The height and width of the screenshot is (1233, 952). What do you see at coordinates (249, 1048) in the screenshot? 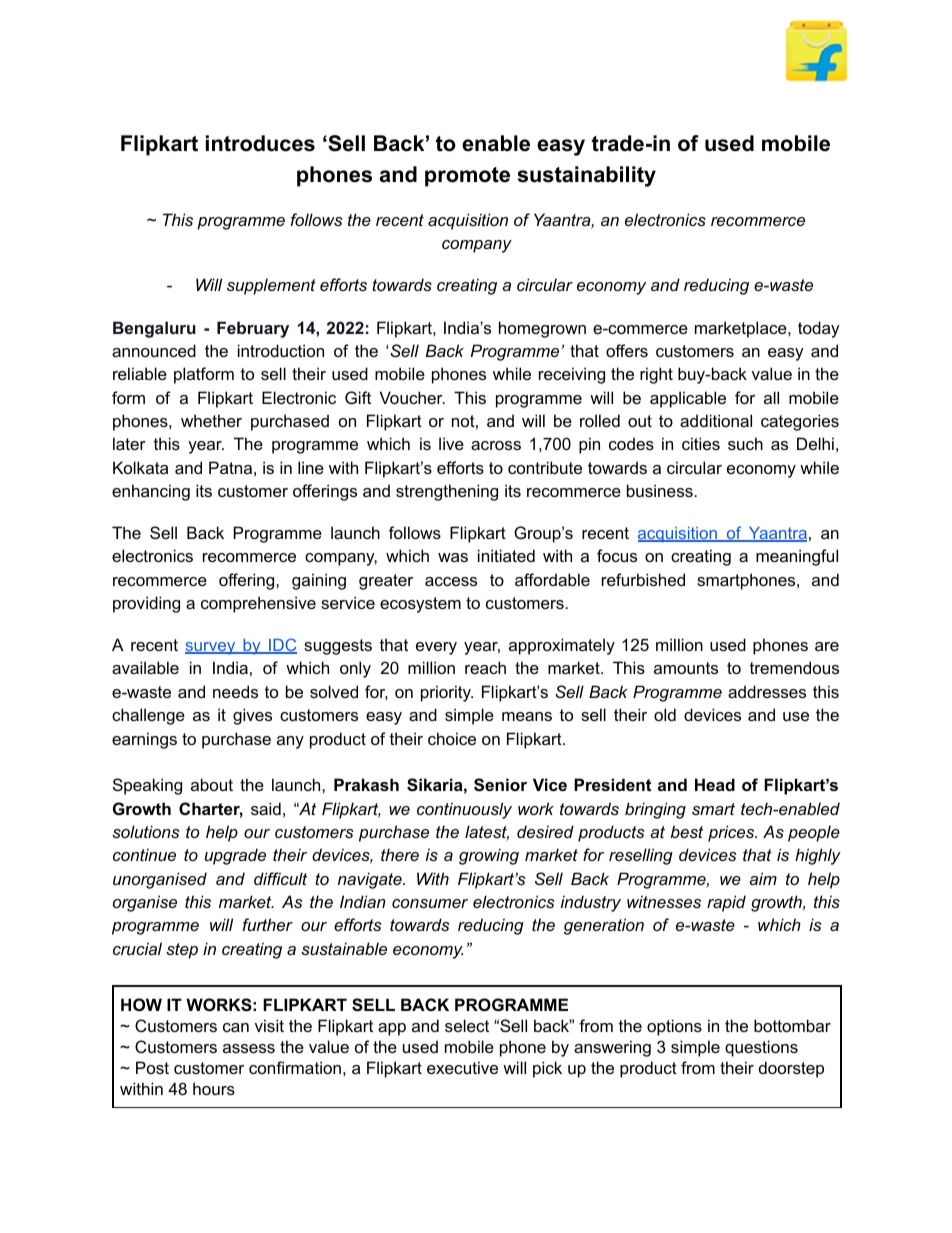
I see `assess` at bounding box center [249, 1048].
